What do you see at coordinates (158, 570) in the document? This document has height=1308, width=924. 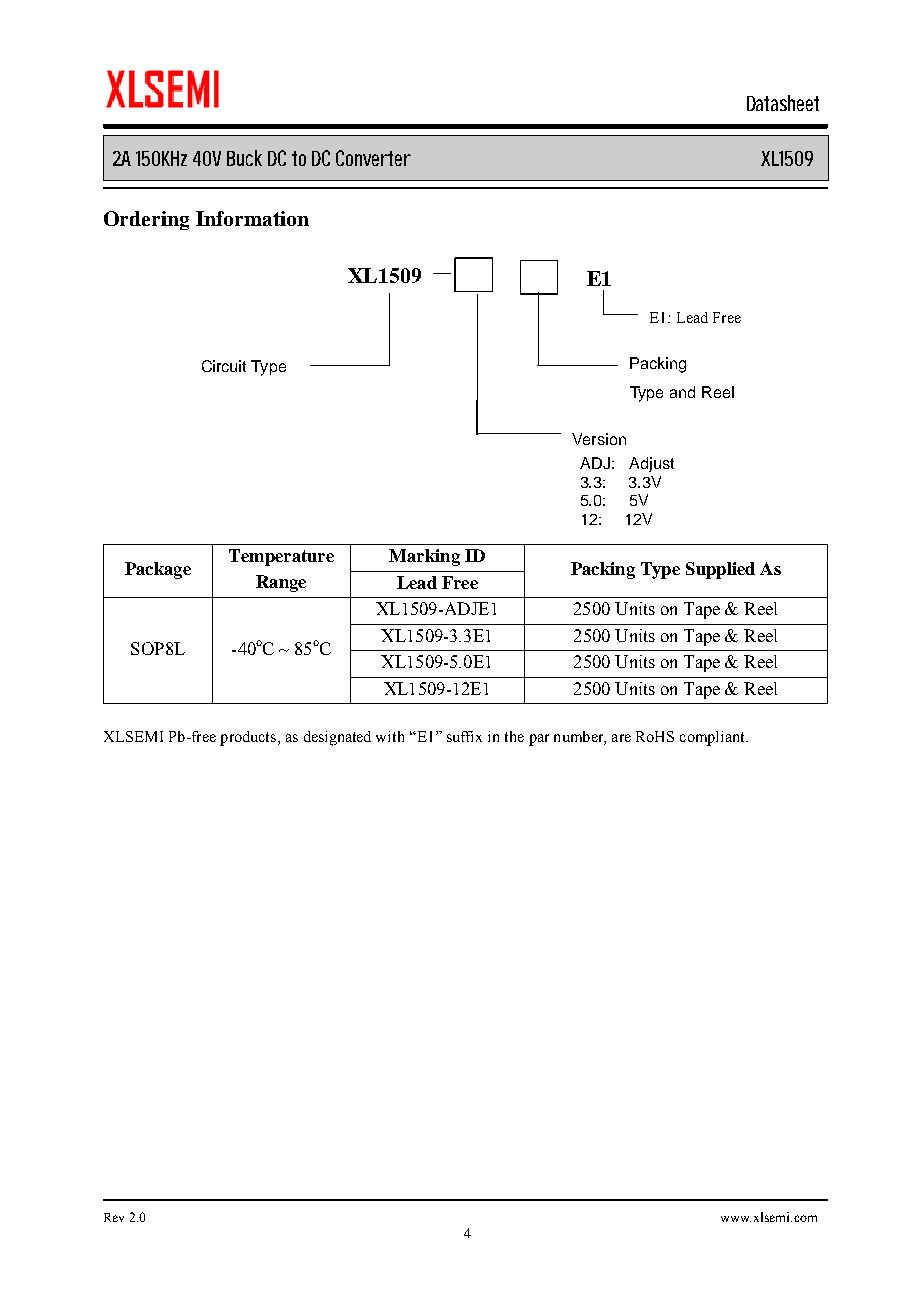 I see `Package` at bounding box center [158, 570].
